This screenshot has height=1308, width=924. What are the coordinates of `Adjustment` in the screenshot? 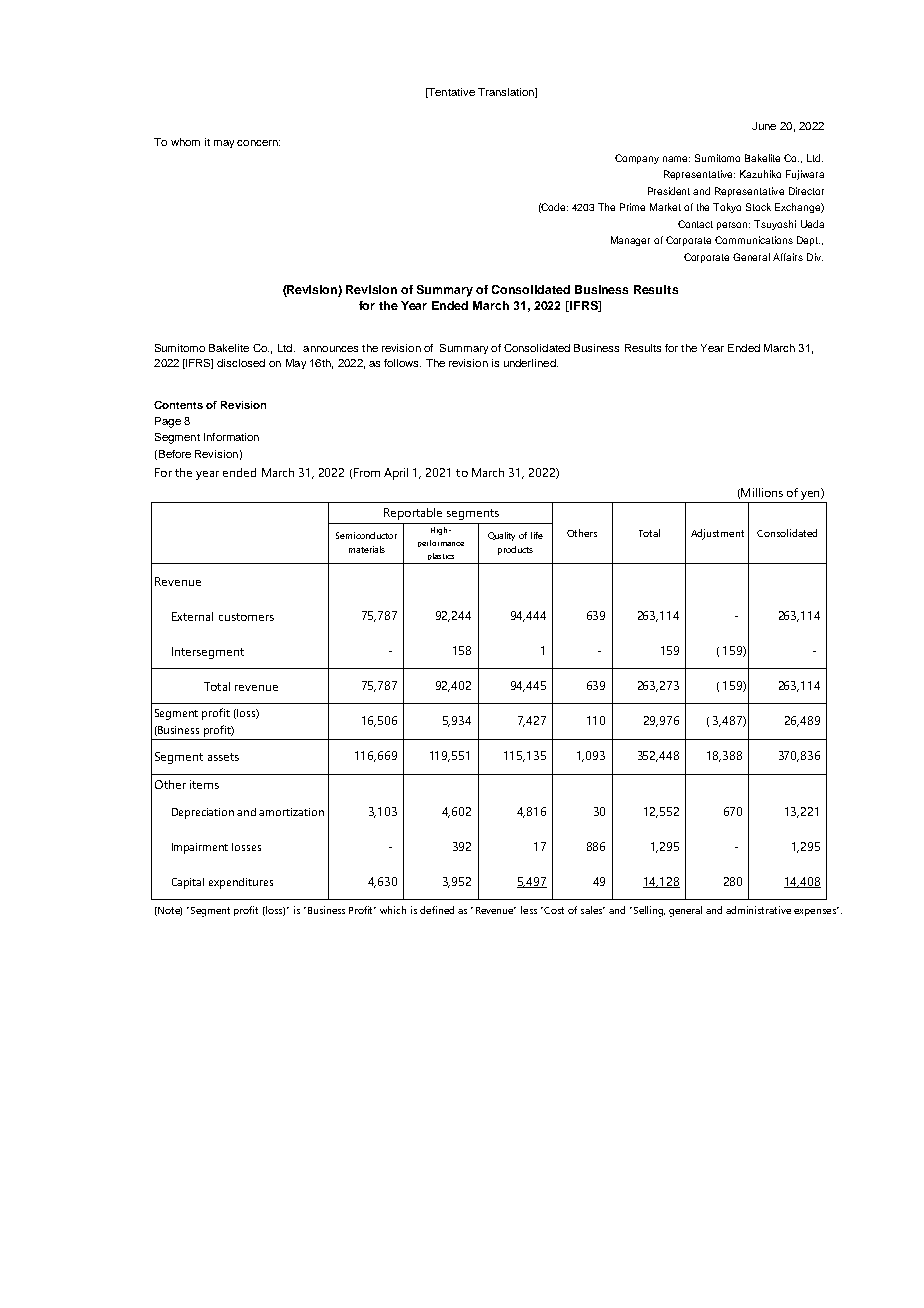 It's located at (717, 534).
